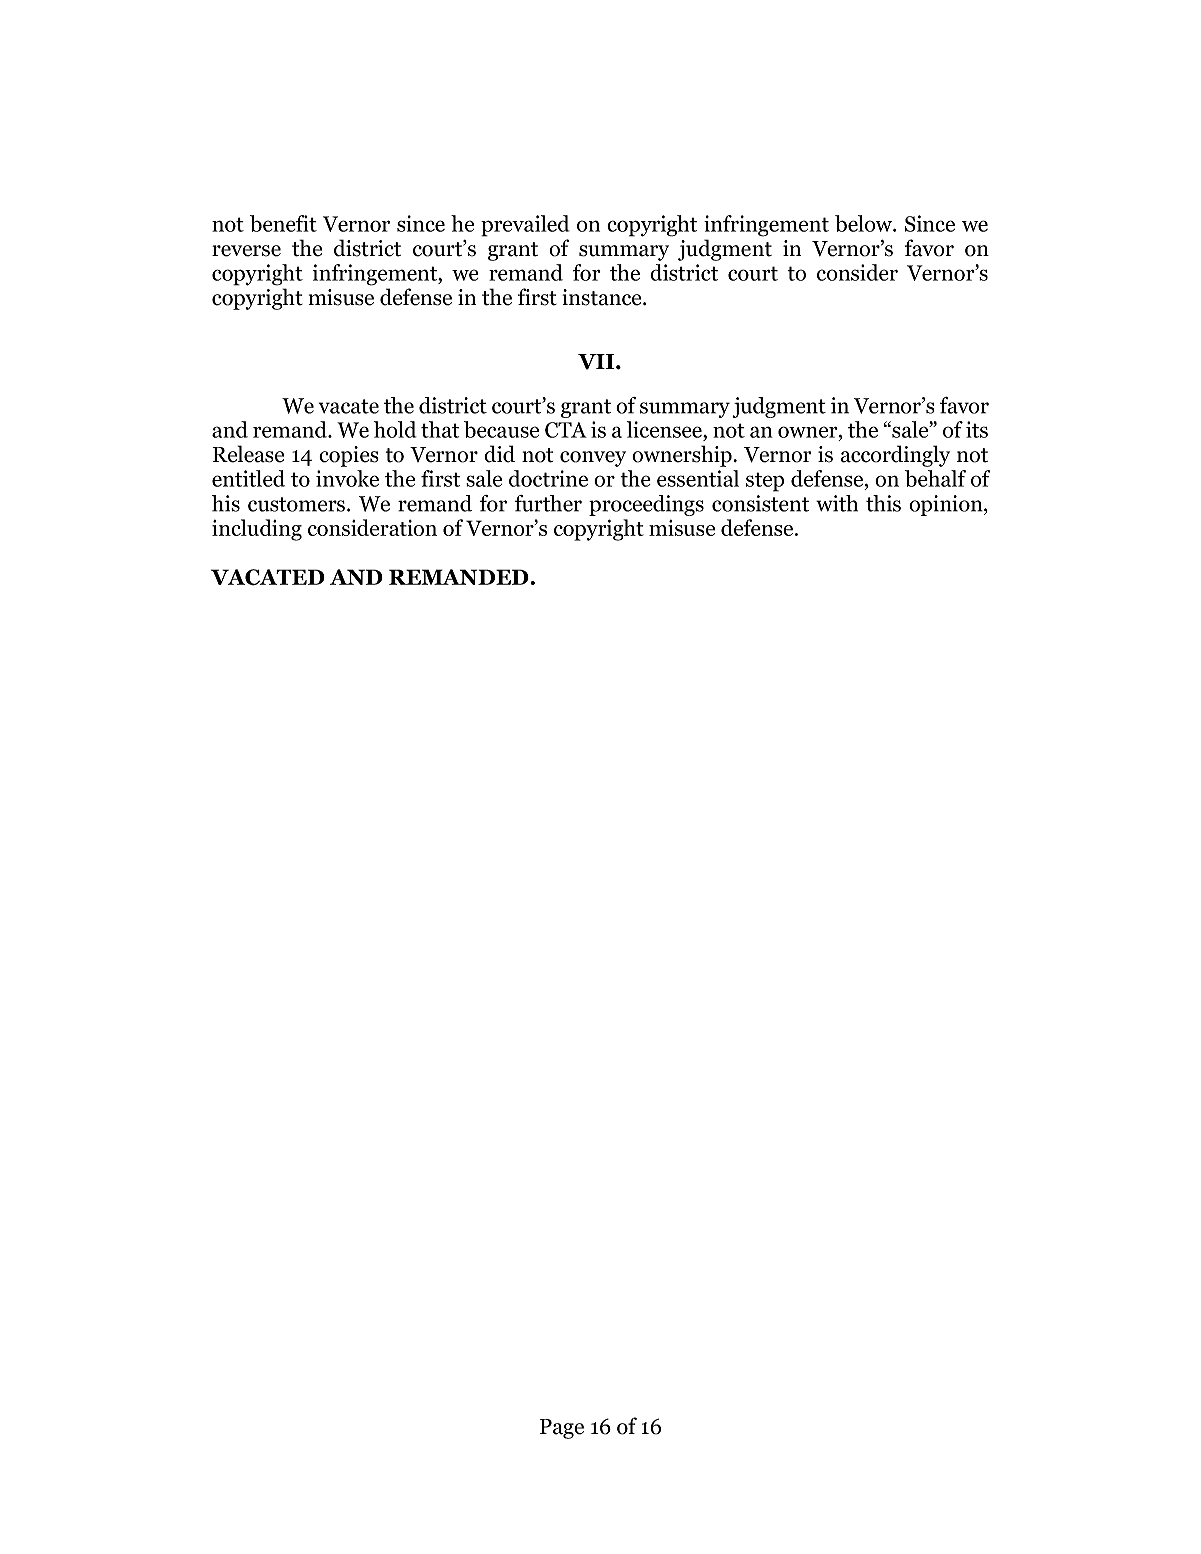 Image resolution: width=1201 pixels, height=1554 pixels. Describe the element at coordinates (283, 223) in the screenshot. I see `benefit` at that location.
